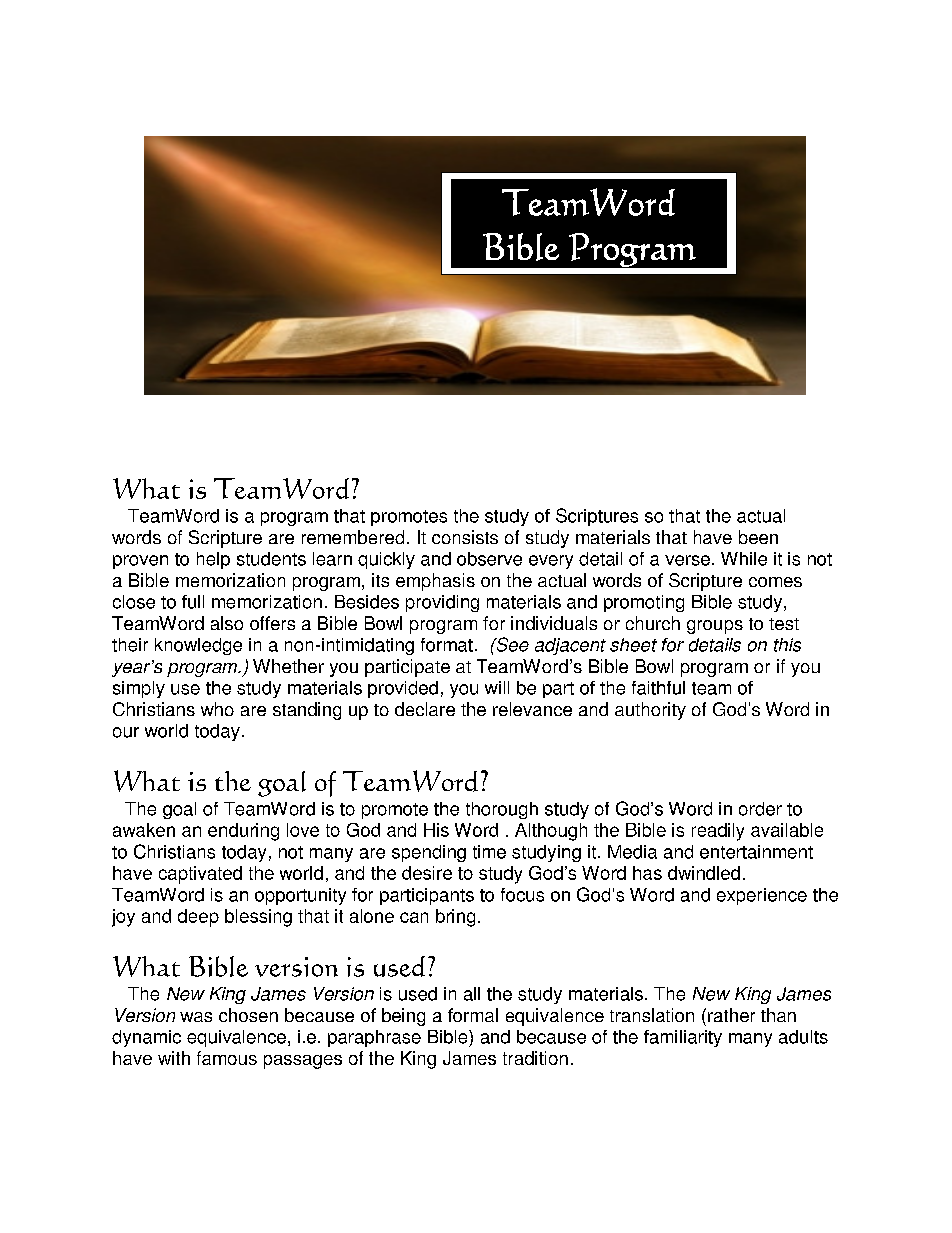 This image has height=1233, width=952. I want to click on help, so click(213, 560).
